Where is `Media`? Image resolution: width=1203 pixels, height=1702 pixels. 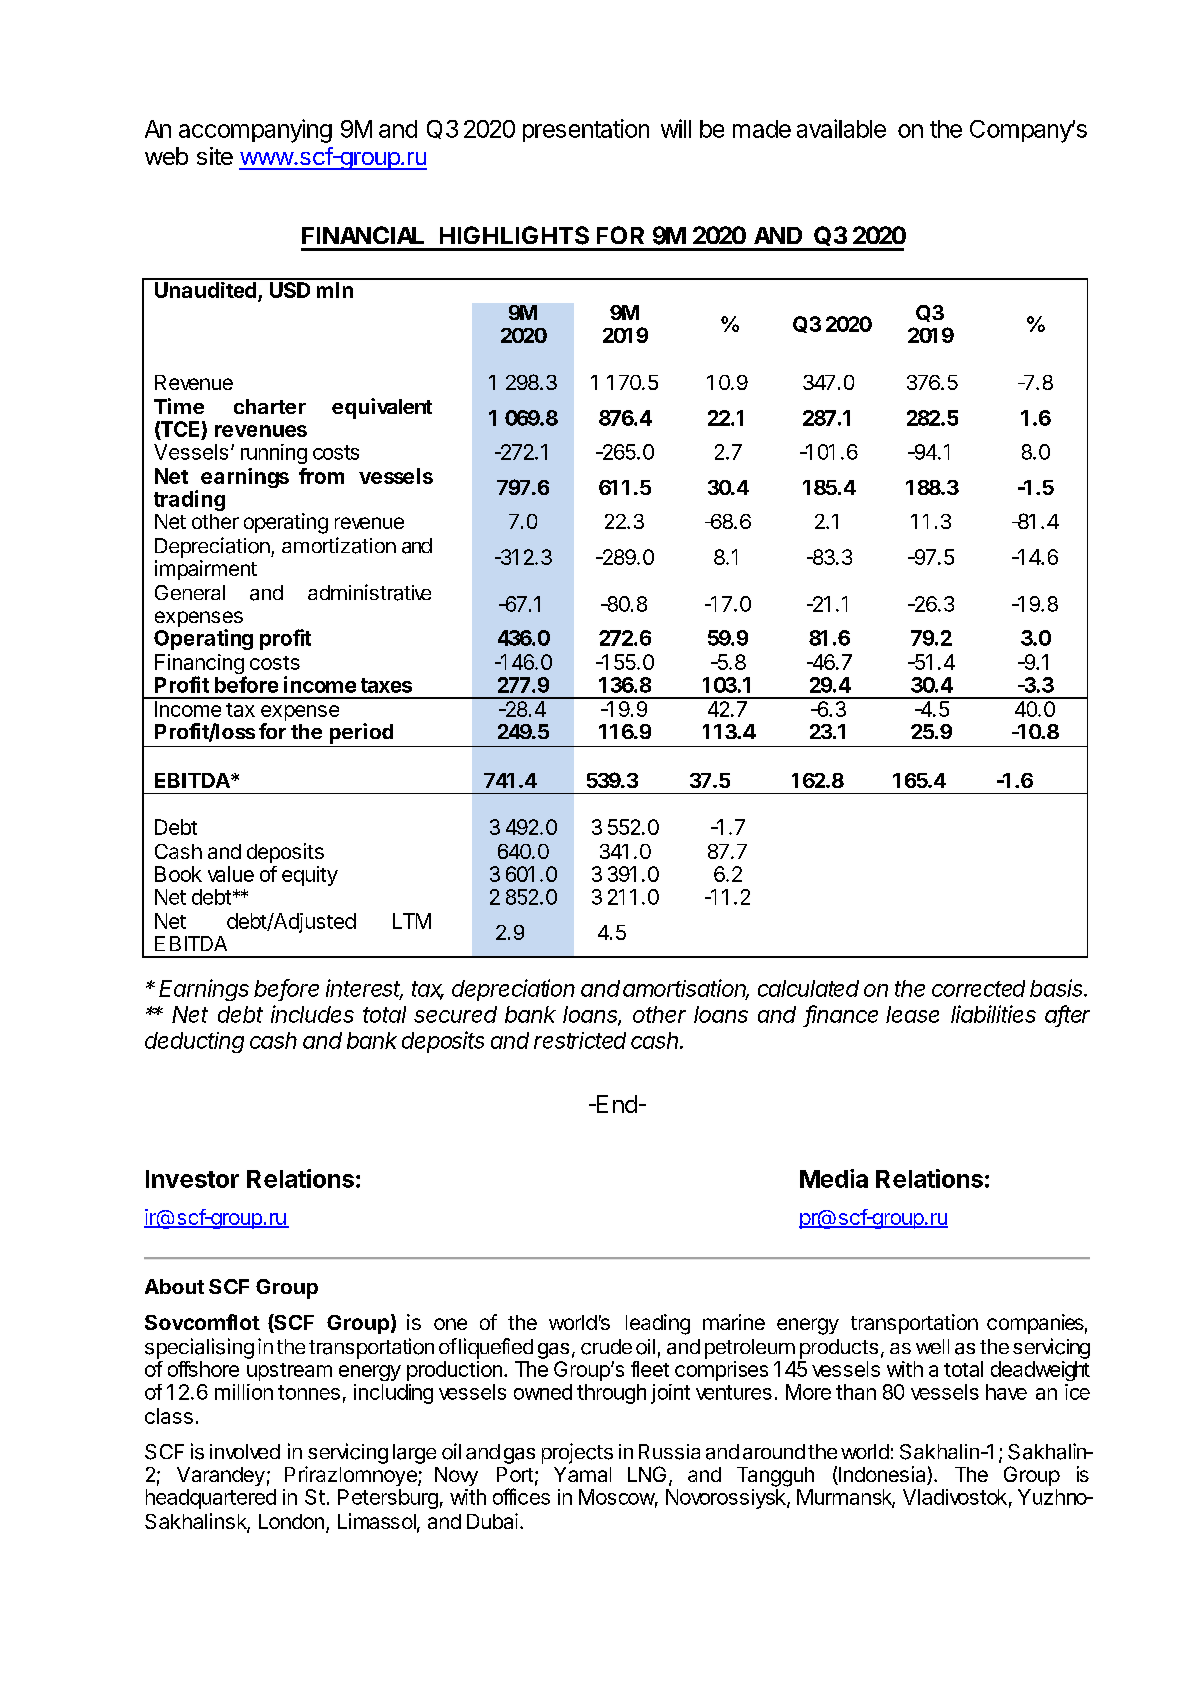 Media is located at coordinates (834, 1178).
